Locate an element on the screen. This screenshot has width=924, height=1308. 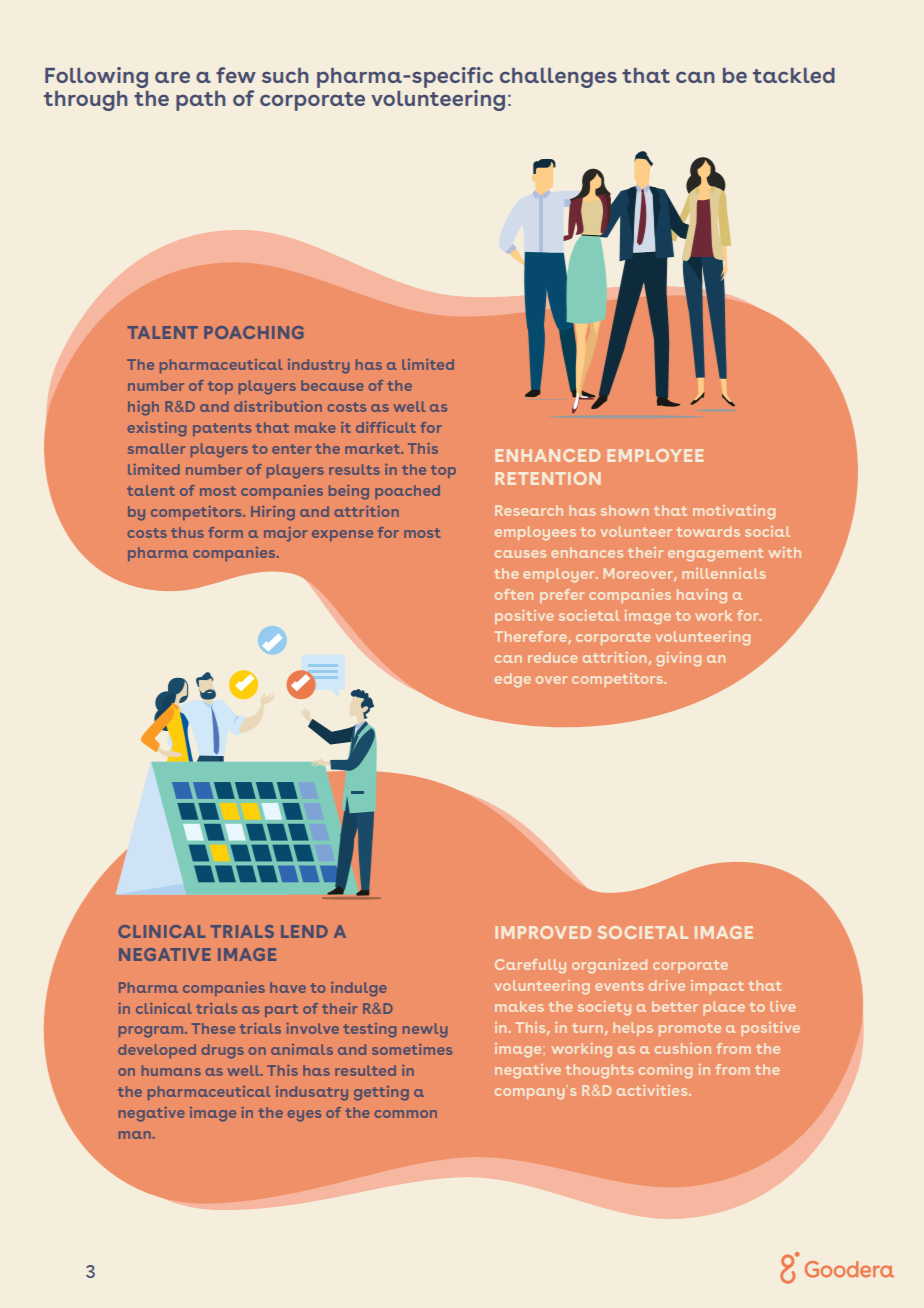
LEND is located at coordinates (304, 931).
